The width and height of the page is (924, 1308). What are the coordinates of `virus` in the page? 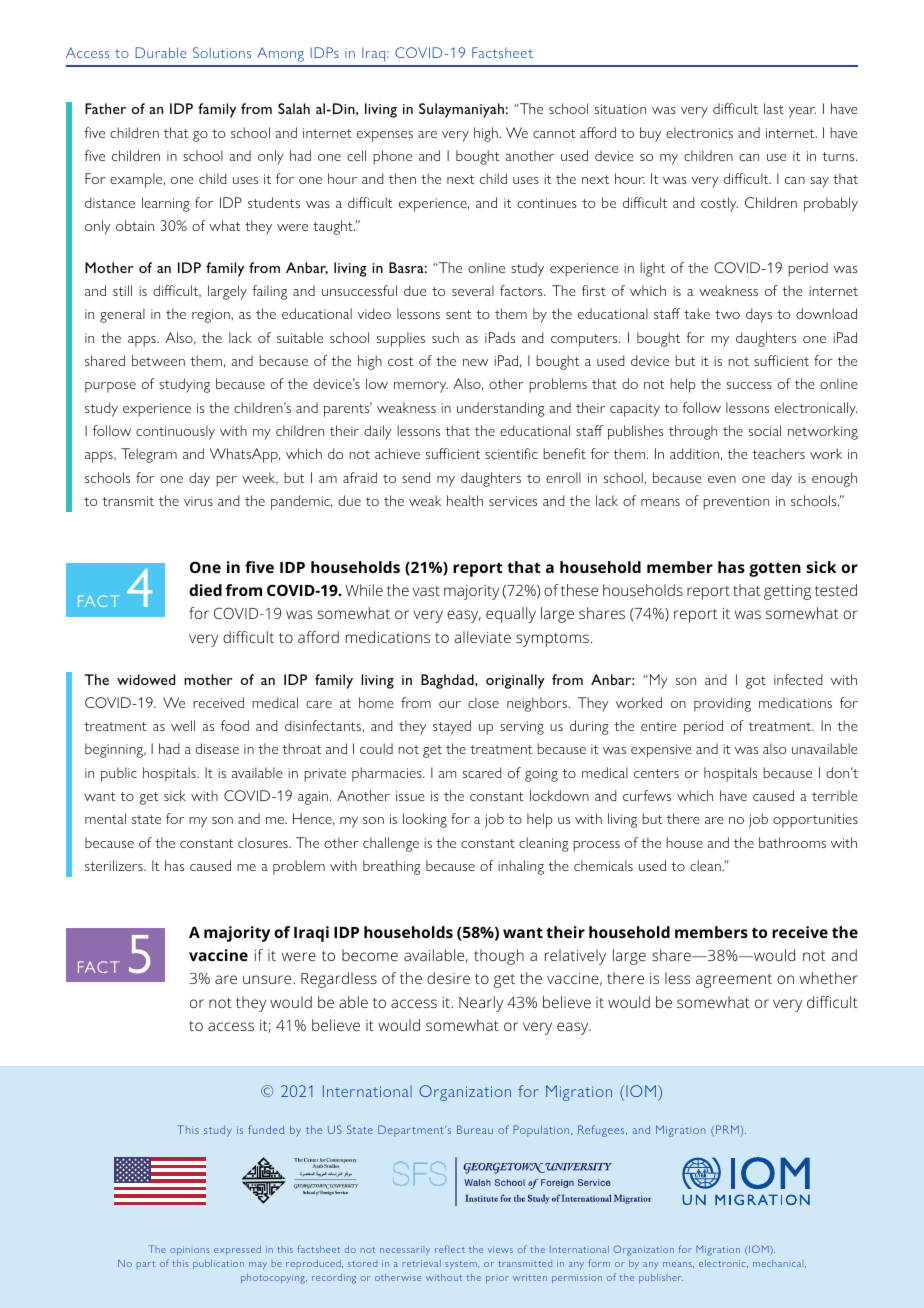 It's located at (198, 501).
